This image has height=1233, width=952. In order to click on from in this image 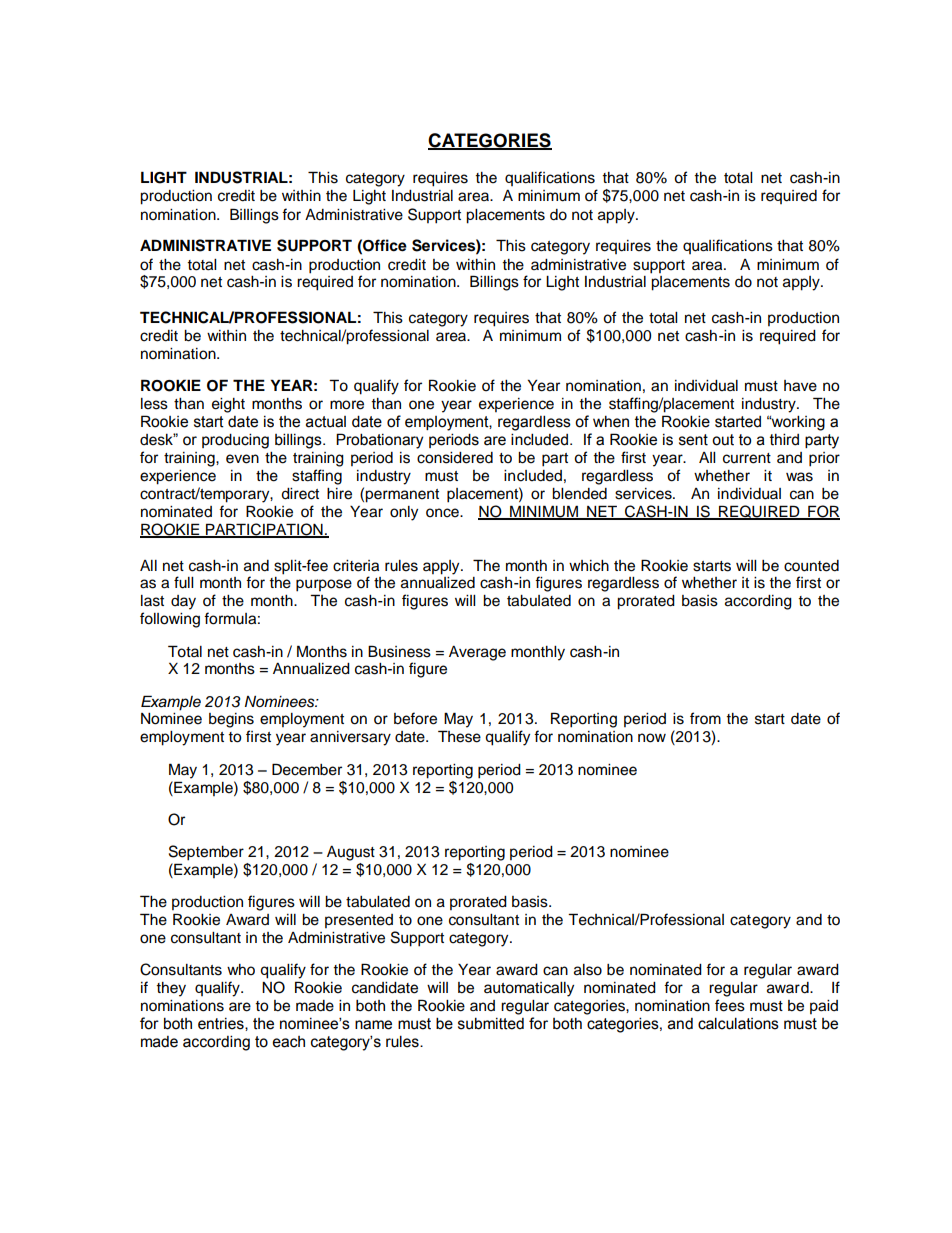, I will do `click(705, 718)`.
